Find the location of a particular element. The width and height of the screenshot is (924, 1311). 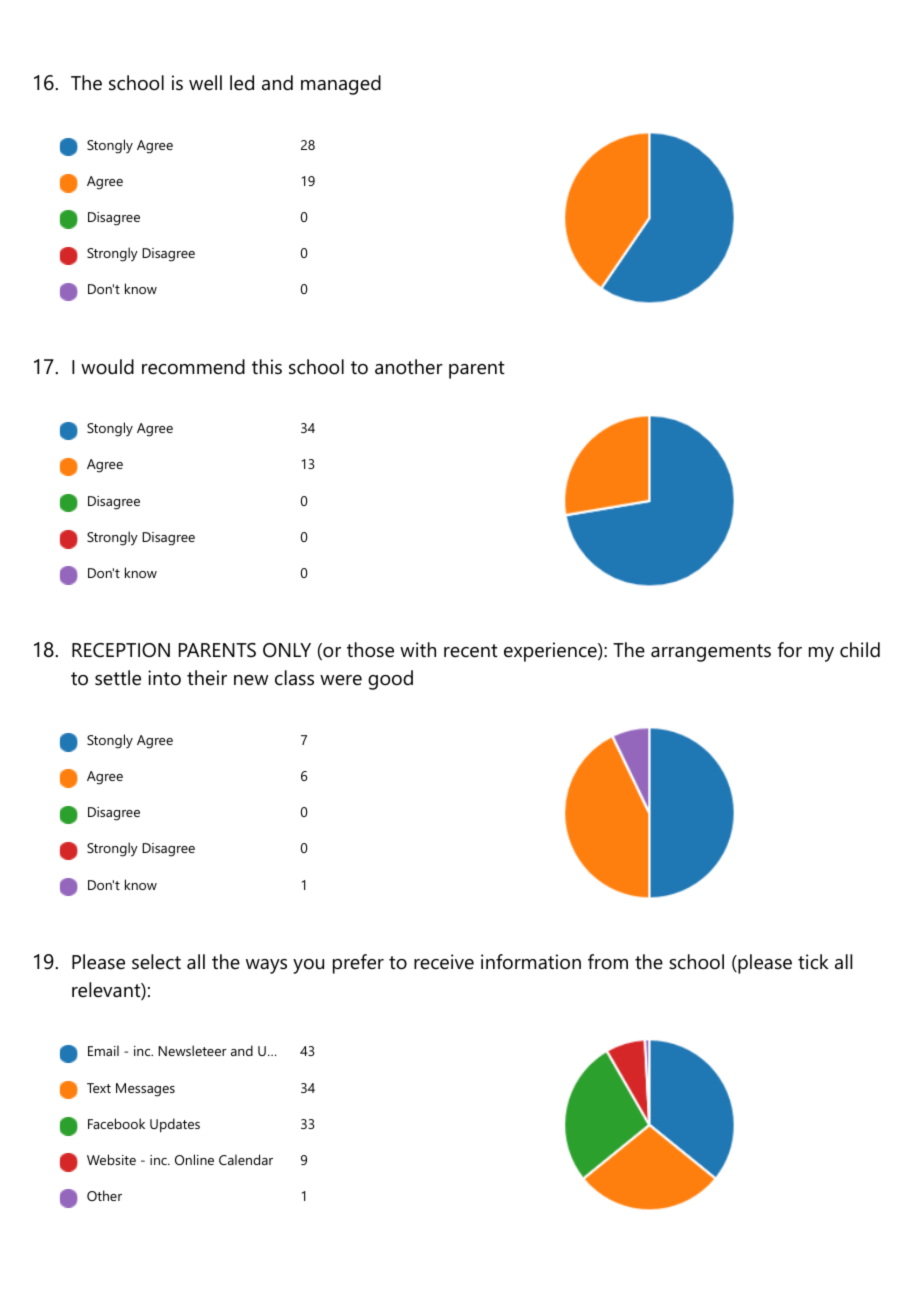

from is located at coordinates (608, 962).
